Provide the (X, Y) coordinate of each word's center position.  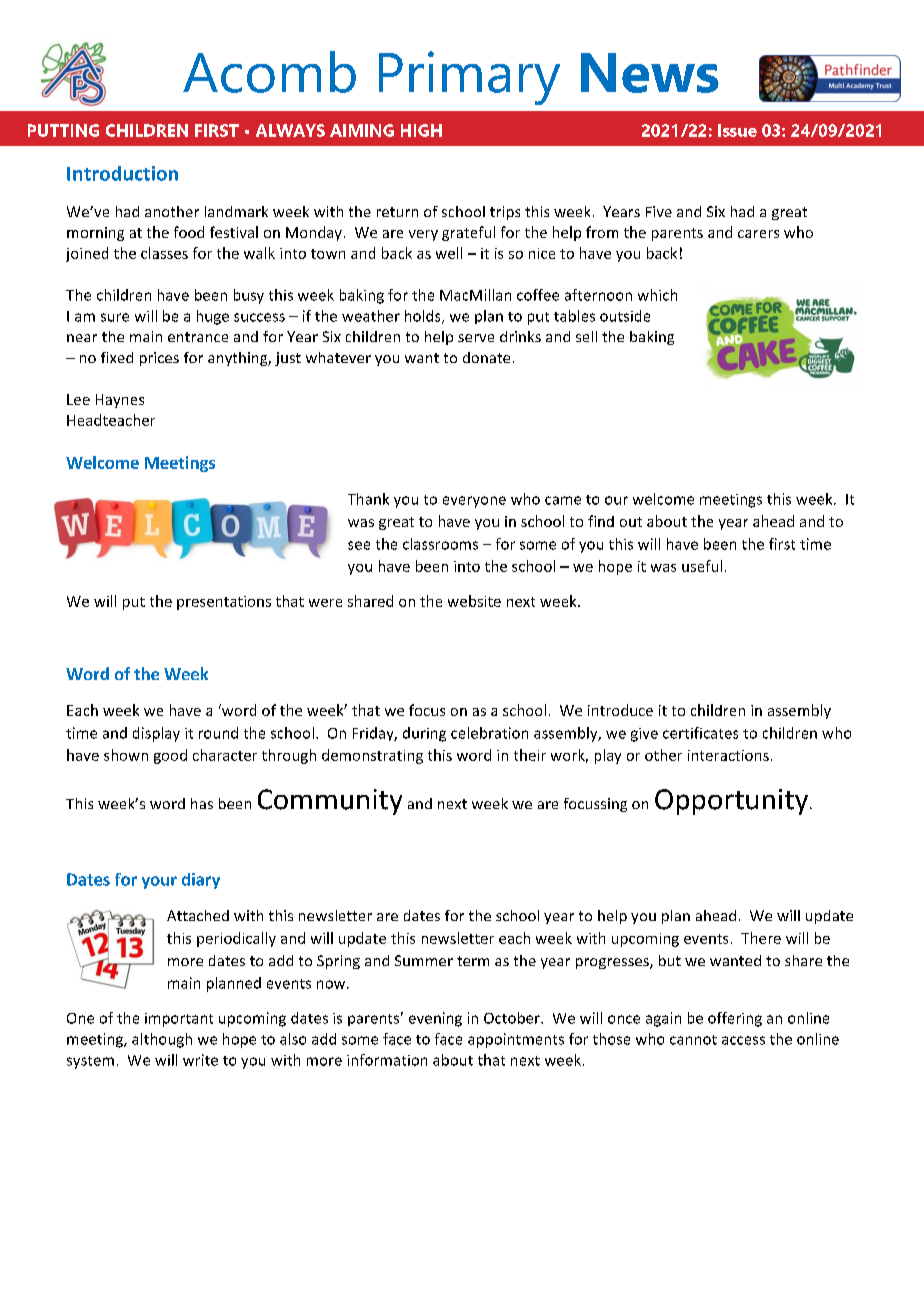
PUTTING (63, 130)
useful (702, 566)
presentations (224, 603)
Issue (737, 130)
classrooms (440, 544)
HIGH (421, 130)
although (162, 1040)
